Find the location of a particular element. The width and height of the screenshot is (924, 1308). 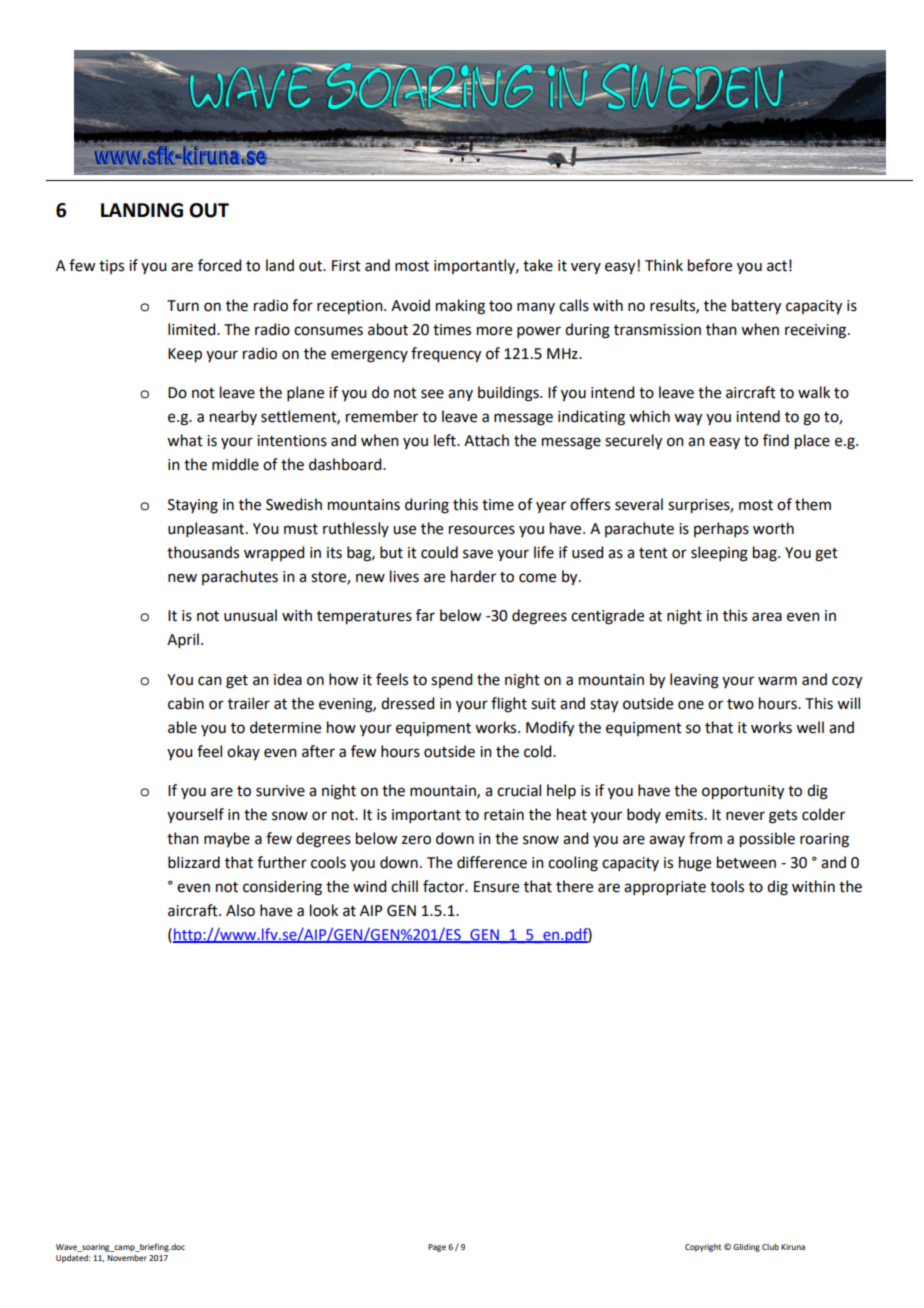

resources is located at coordinates (482, 530).
